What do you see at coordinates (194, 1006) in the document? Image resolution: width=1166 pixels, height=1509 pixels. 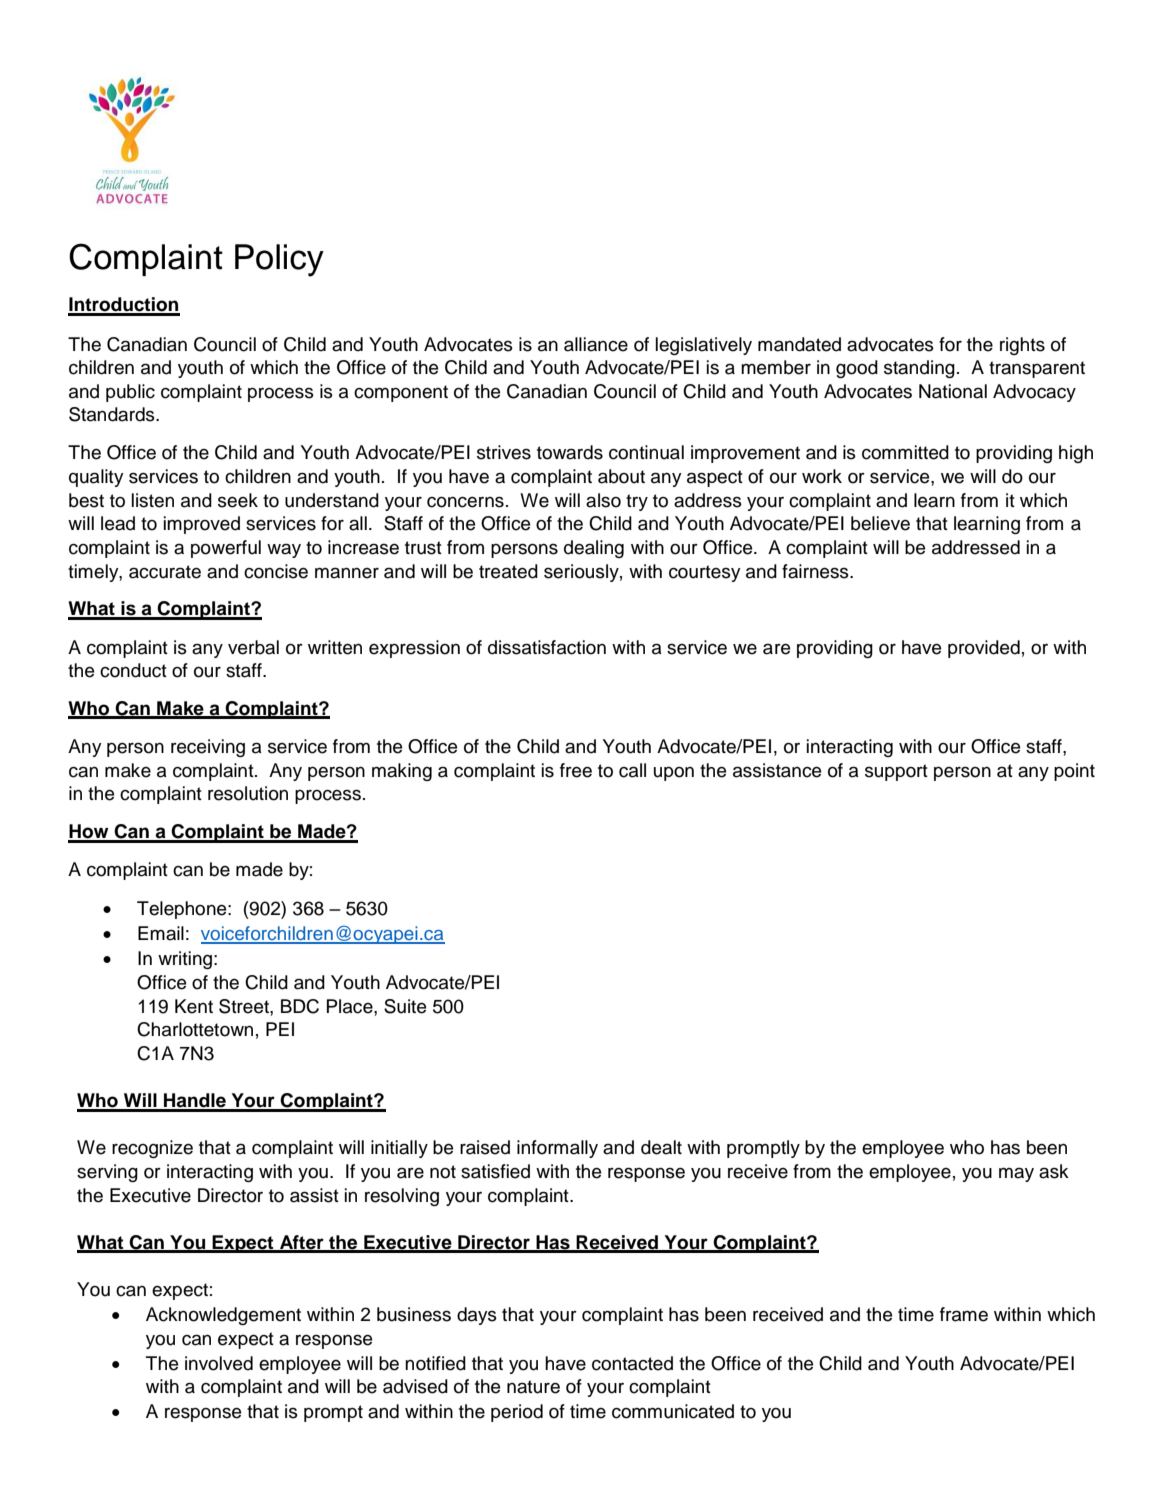 I see `Kent` at bounding box center [194, 1006].
